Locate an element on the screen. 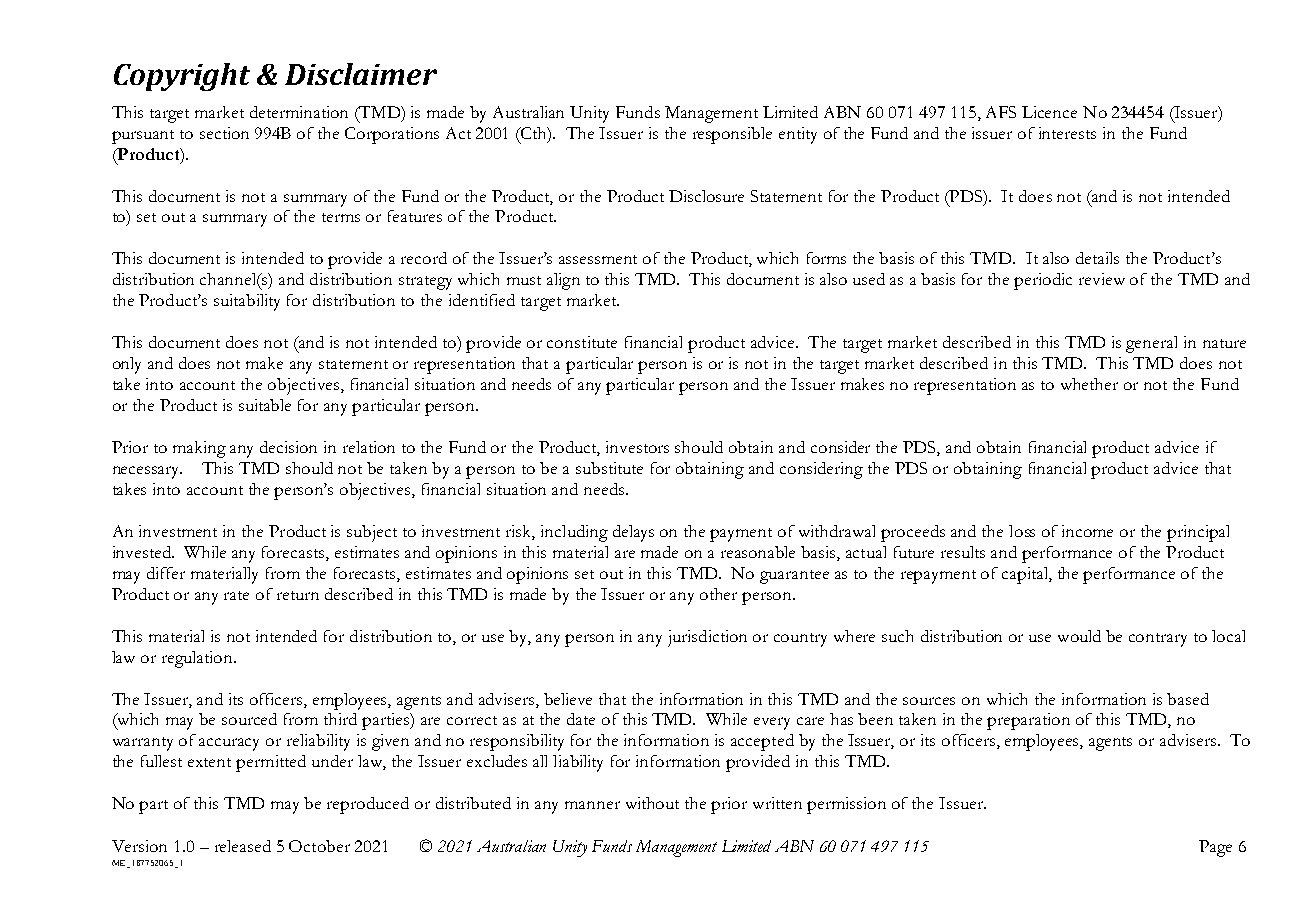  review is located at coordinates (1102, 279).
